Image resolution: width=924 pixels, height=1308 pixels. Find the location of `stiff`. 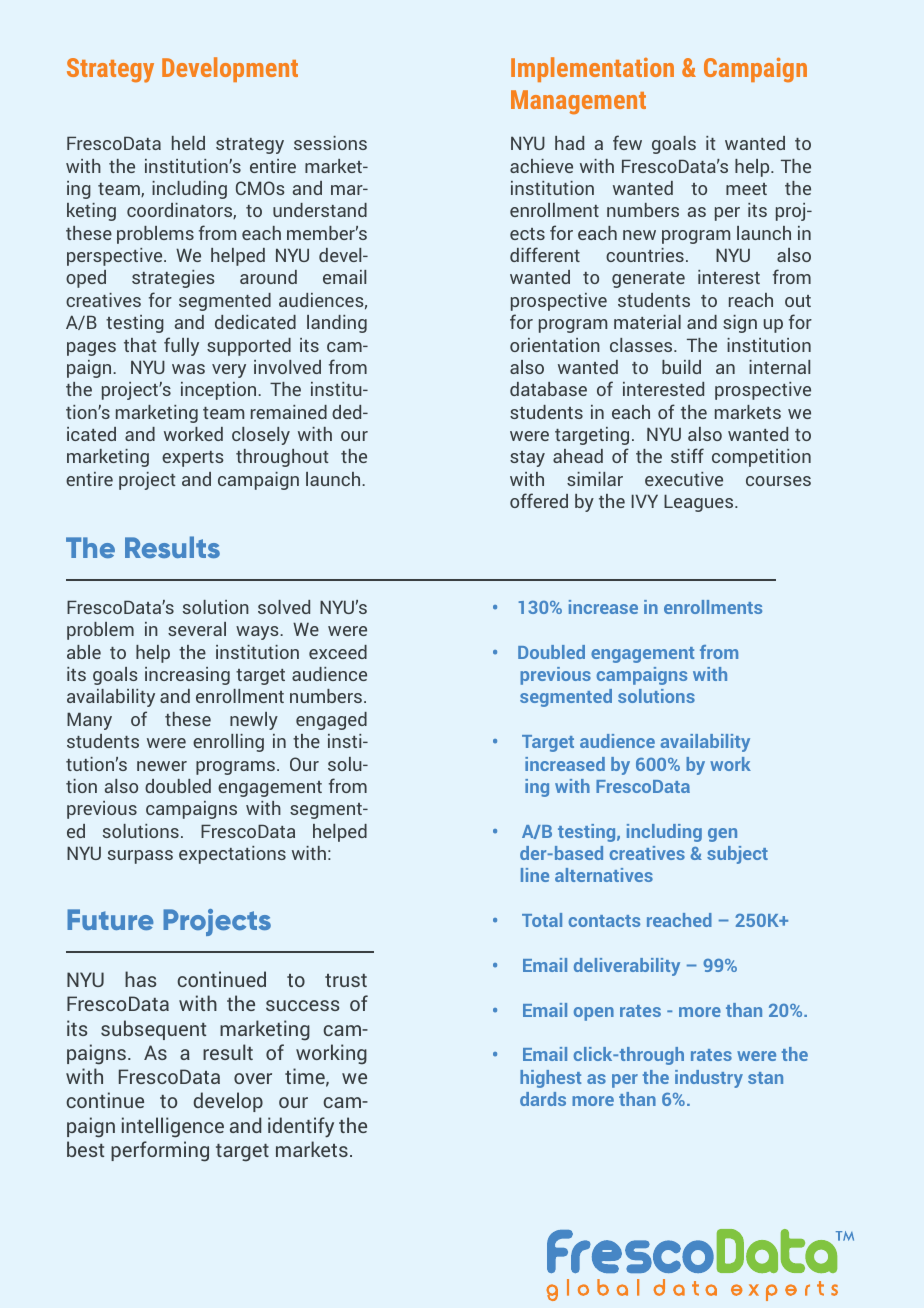

stiff is located at coordinates (687, 455).
